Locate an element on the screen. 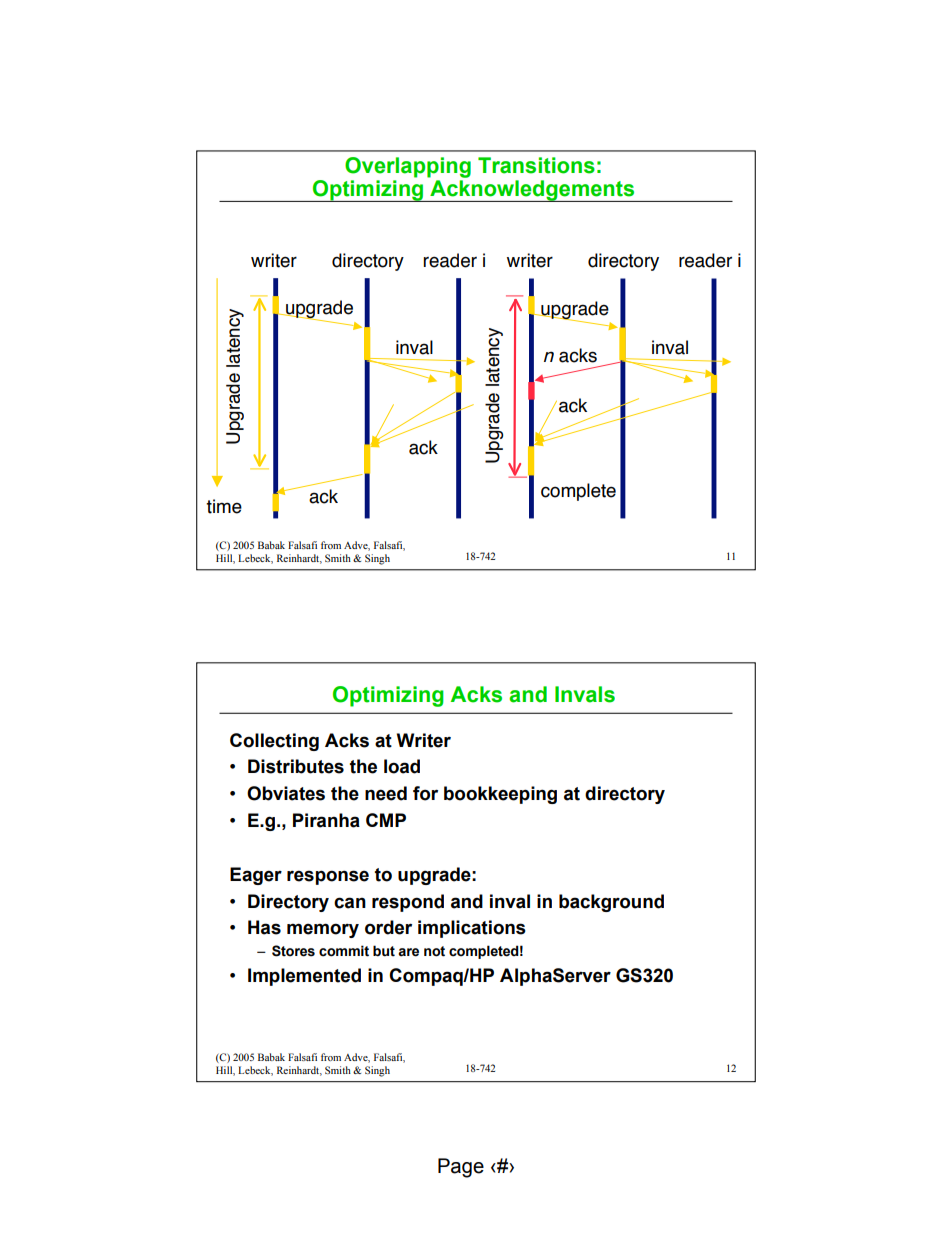  load is located at coordinates (402, 766).
